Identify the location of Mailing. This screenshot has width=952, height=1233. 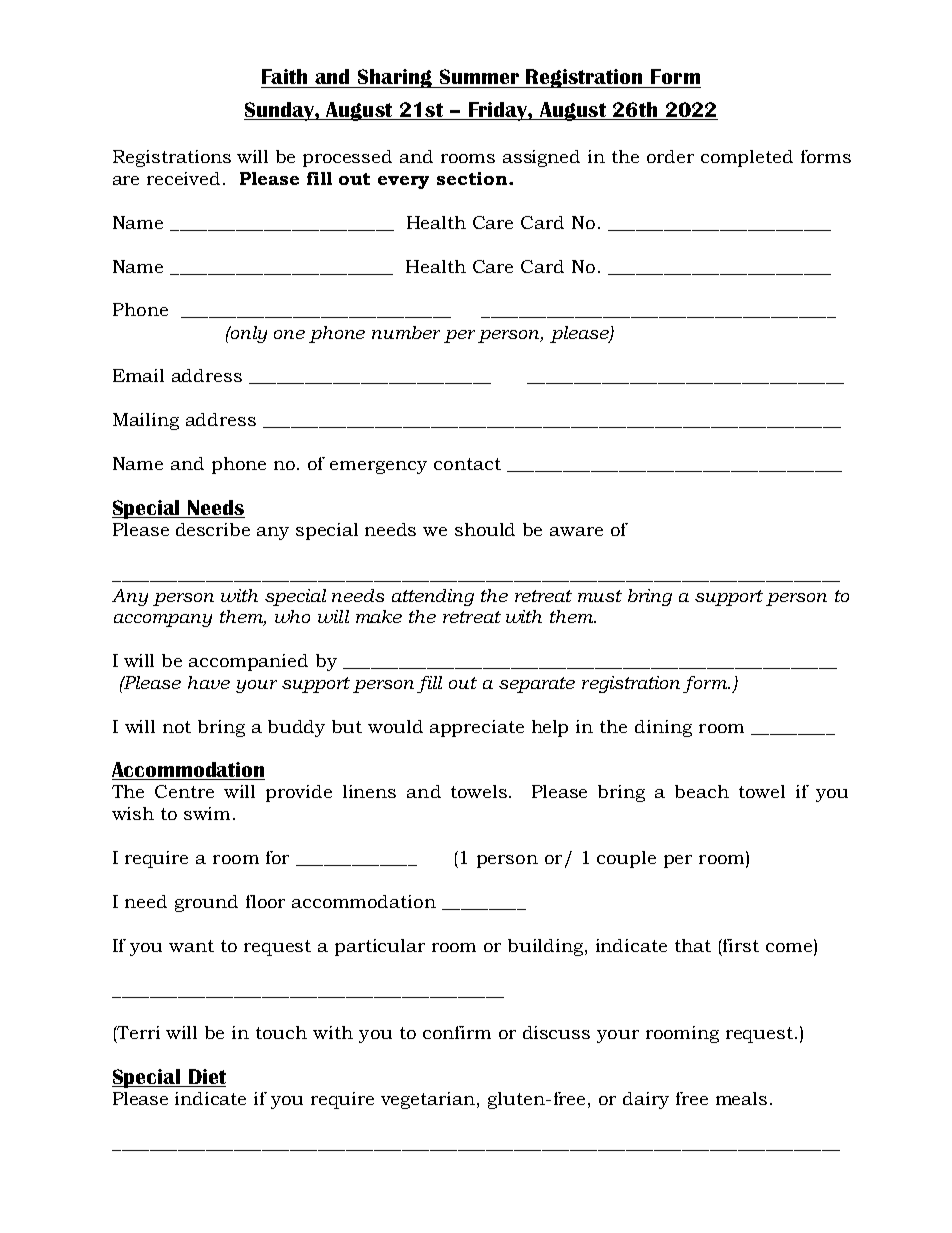
(146, 421).
